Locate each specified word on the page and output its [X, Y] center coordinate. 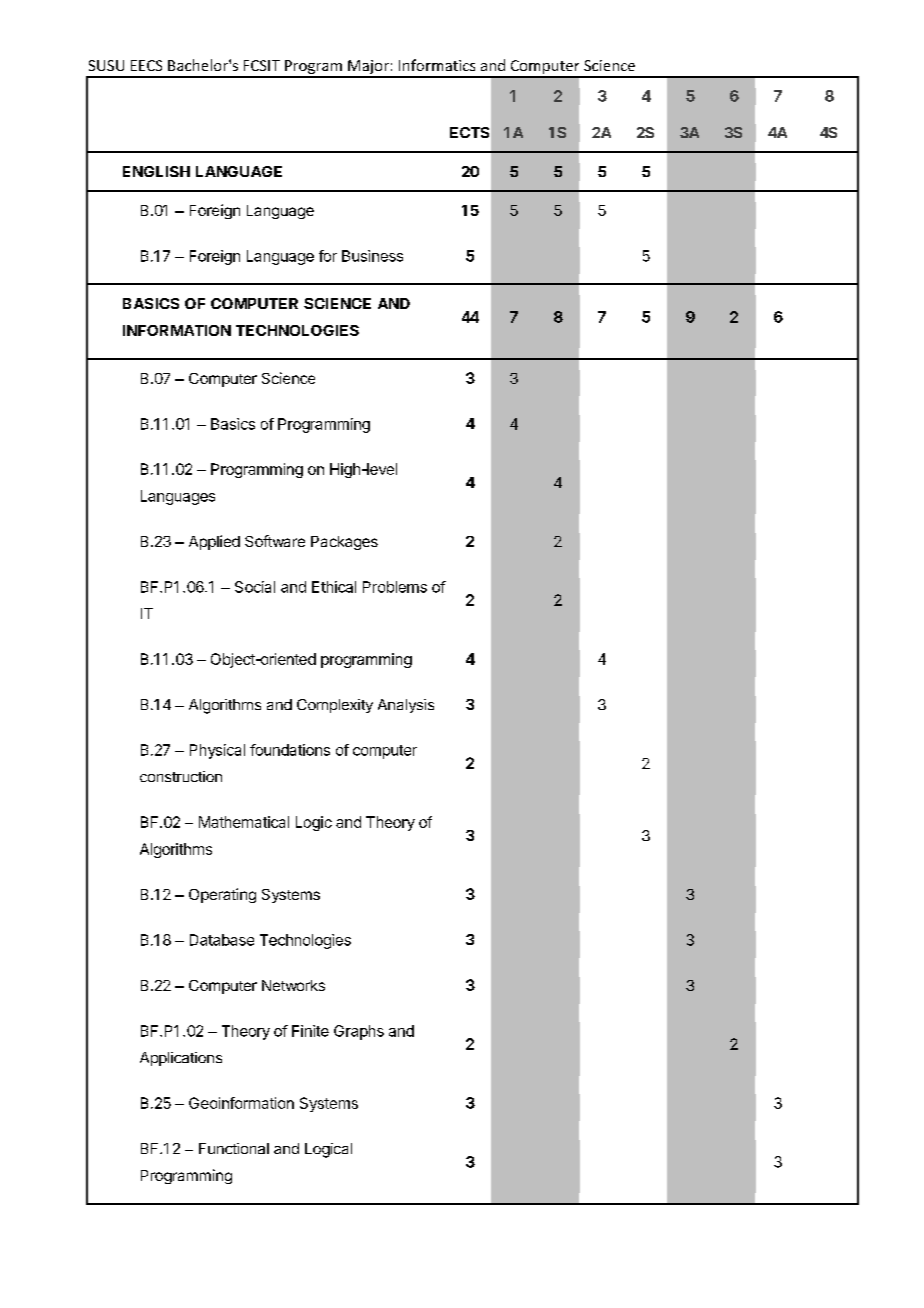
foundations [290, 750]
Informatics [437, 65]
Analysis [406, 706]
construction [181, 776]
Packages [344, 543]
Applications [181, 1059]
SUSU [106, 65]
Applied [214, 542]
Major [368, 68]
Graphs [359, 1032]
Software [275, 541]
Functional [234, 1148]
